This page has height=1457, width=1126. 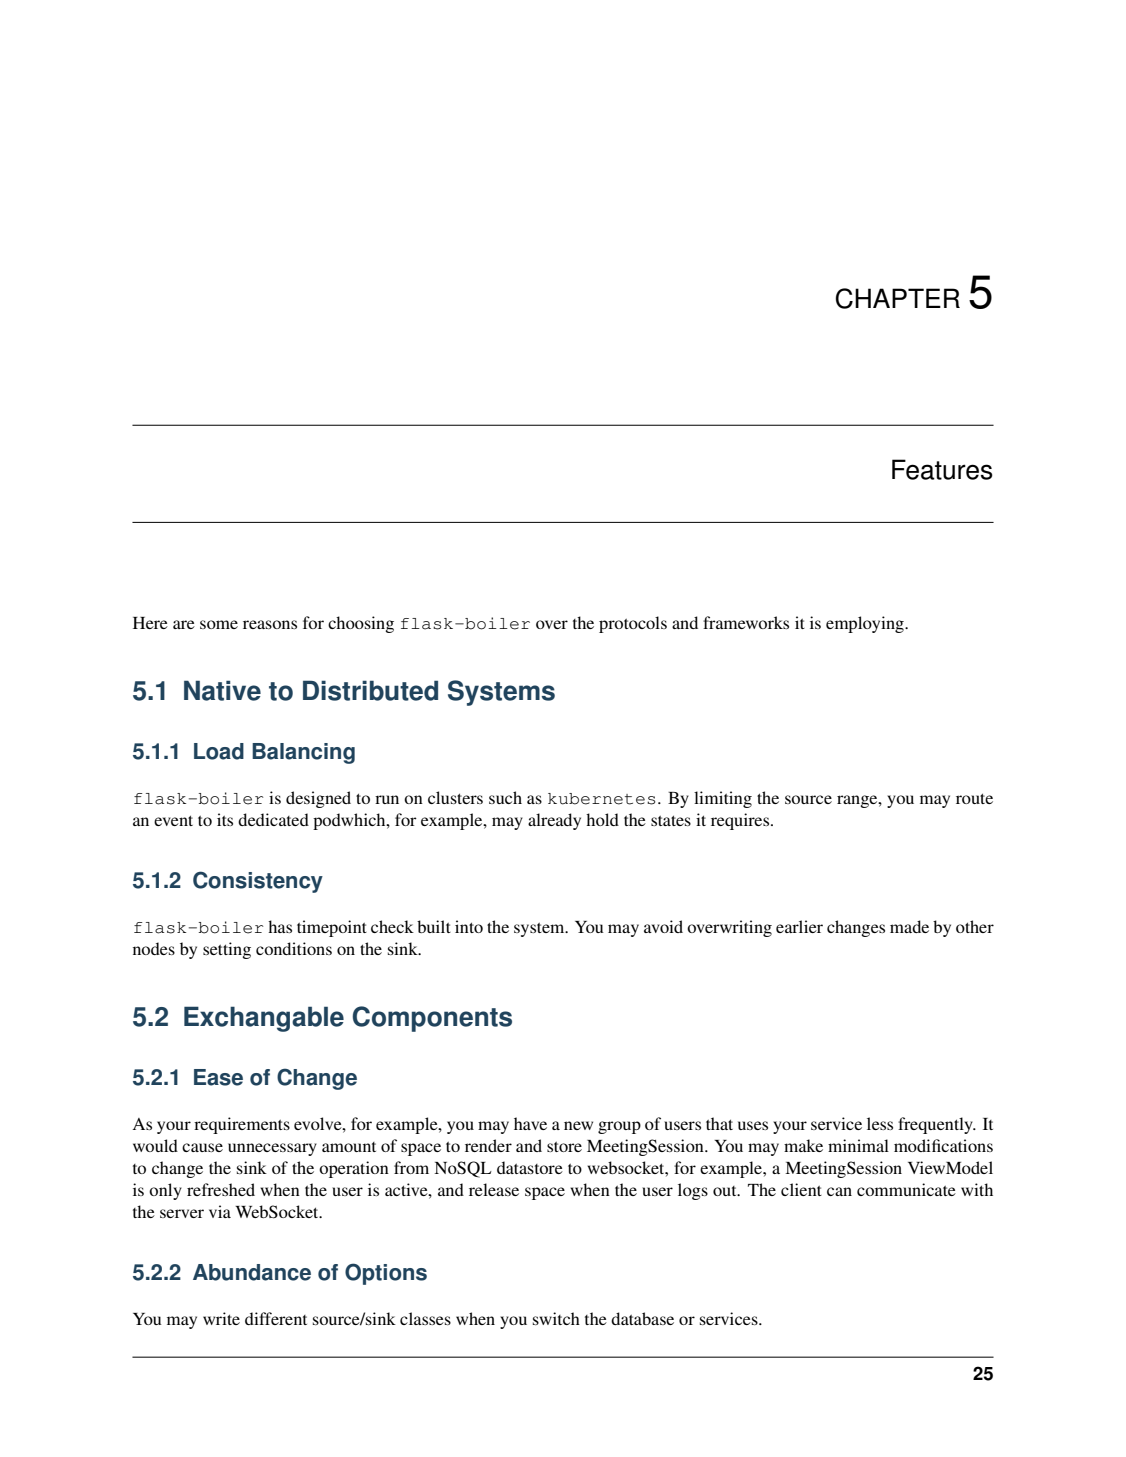 What do you see at coordinates (242, 1125) in the page?
I see `requirements` at bounding box center [242, 1125].
